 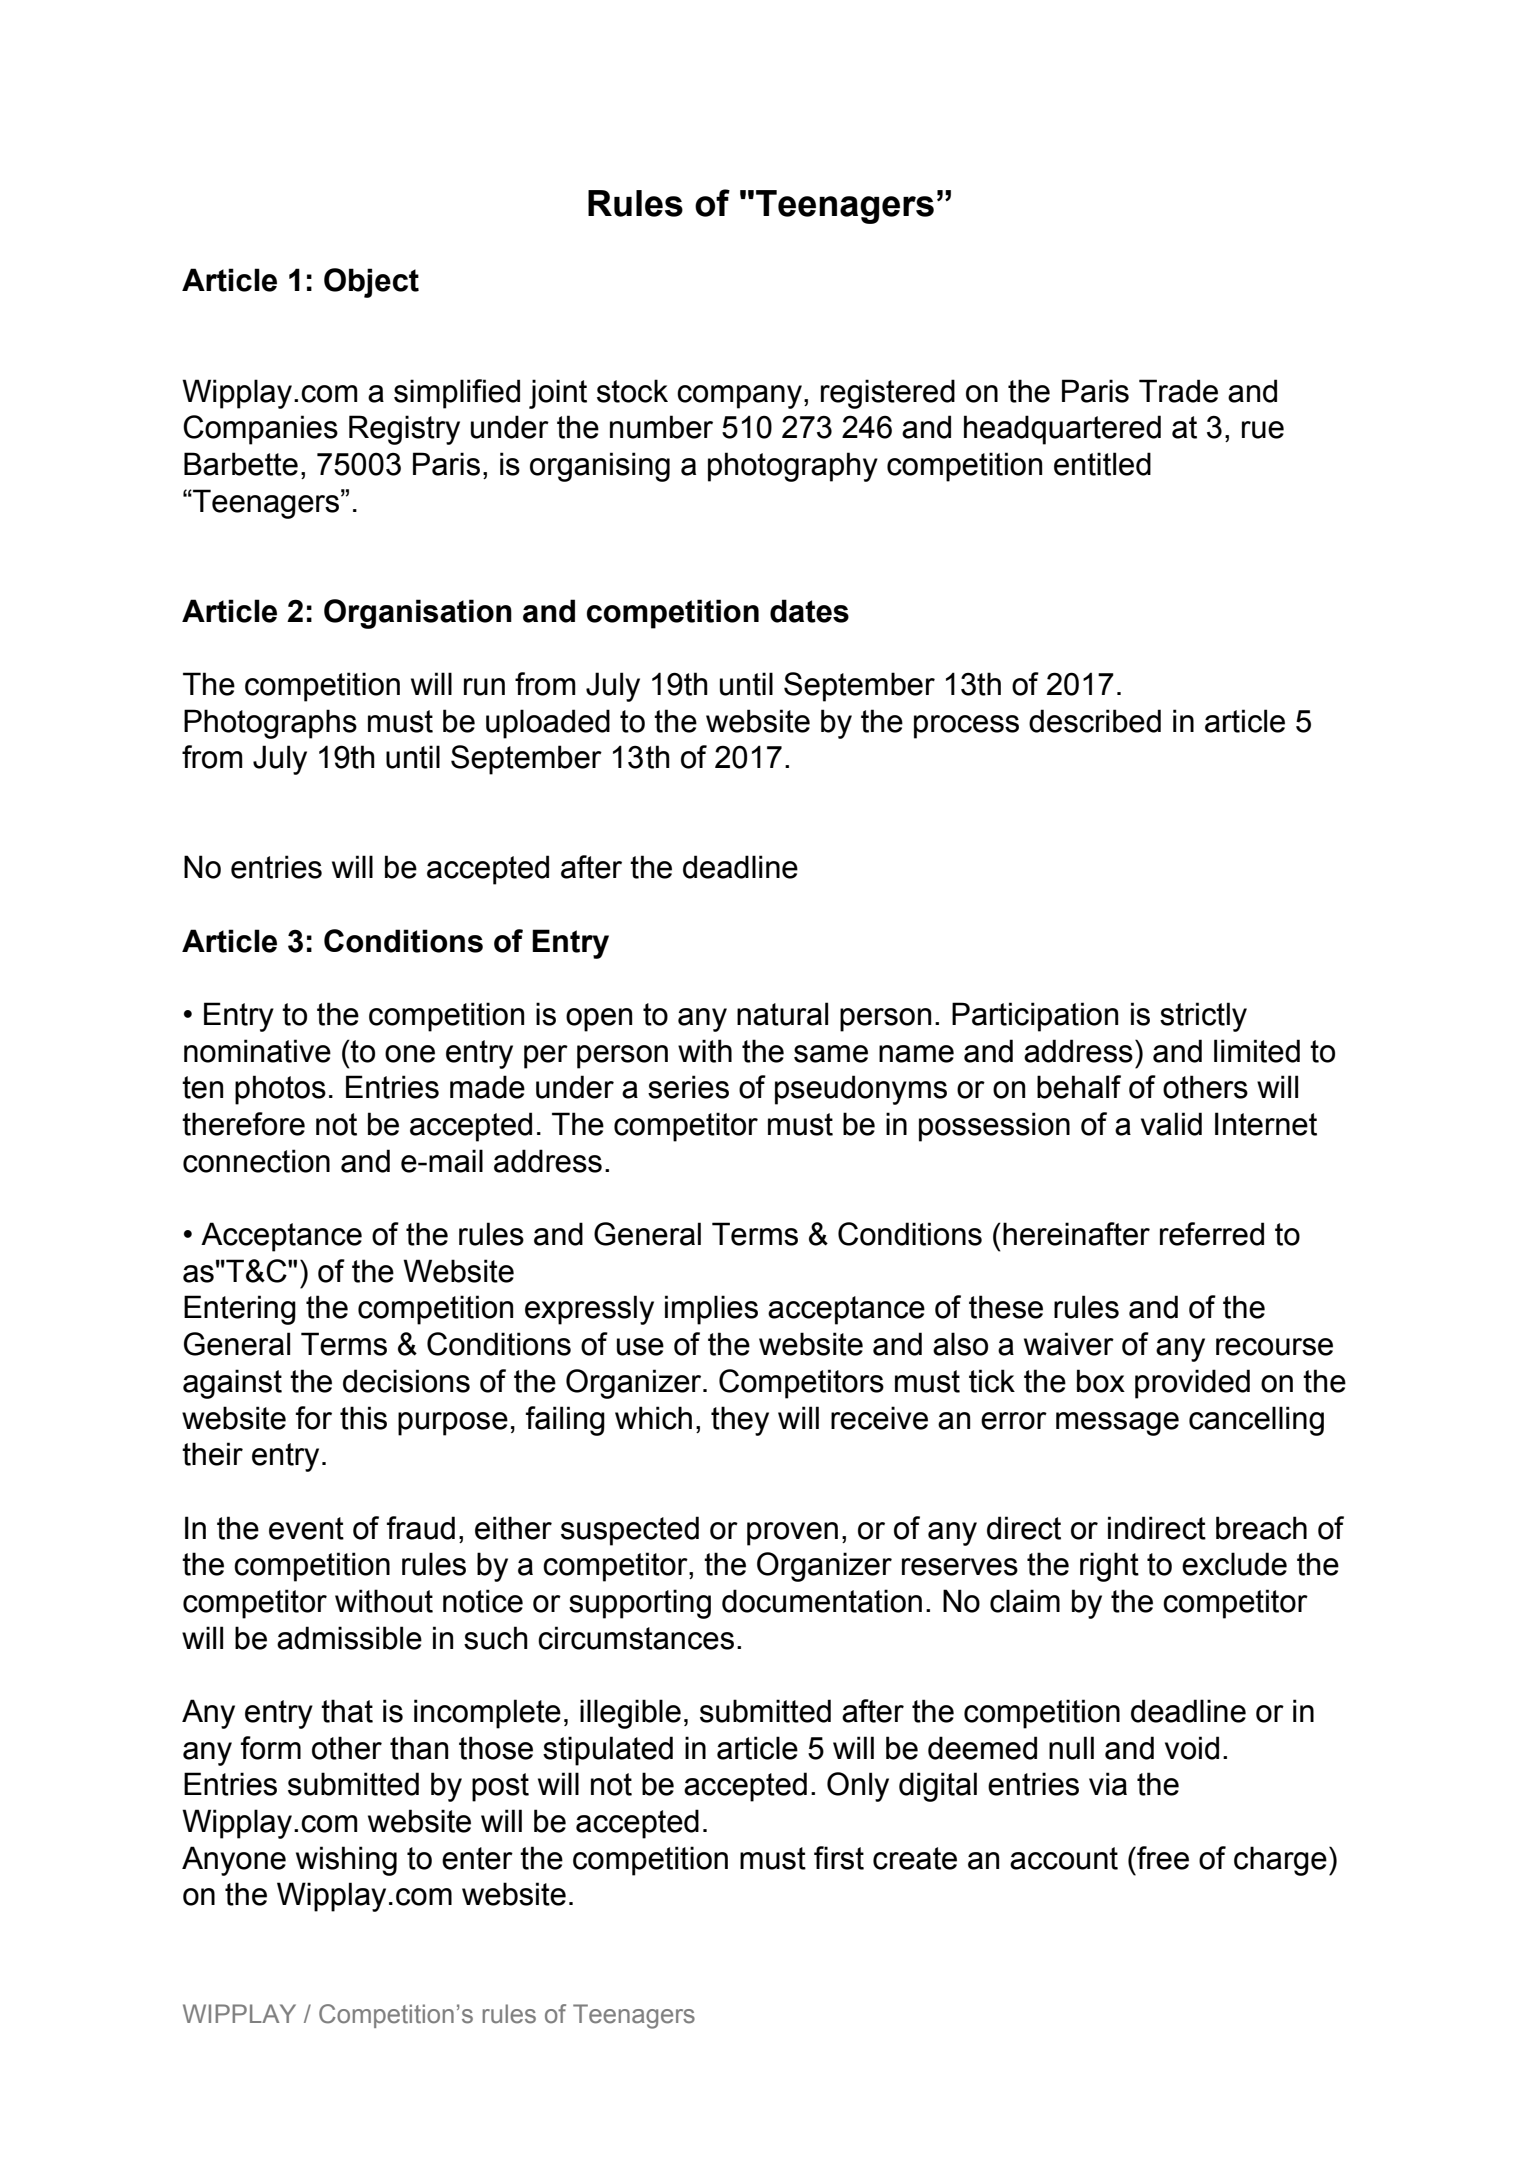 I want to click on nominative, so click(x=257, y=1051).
